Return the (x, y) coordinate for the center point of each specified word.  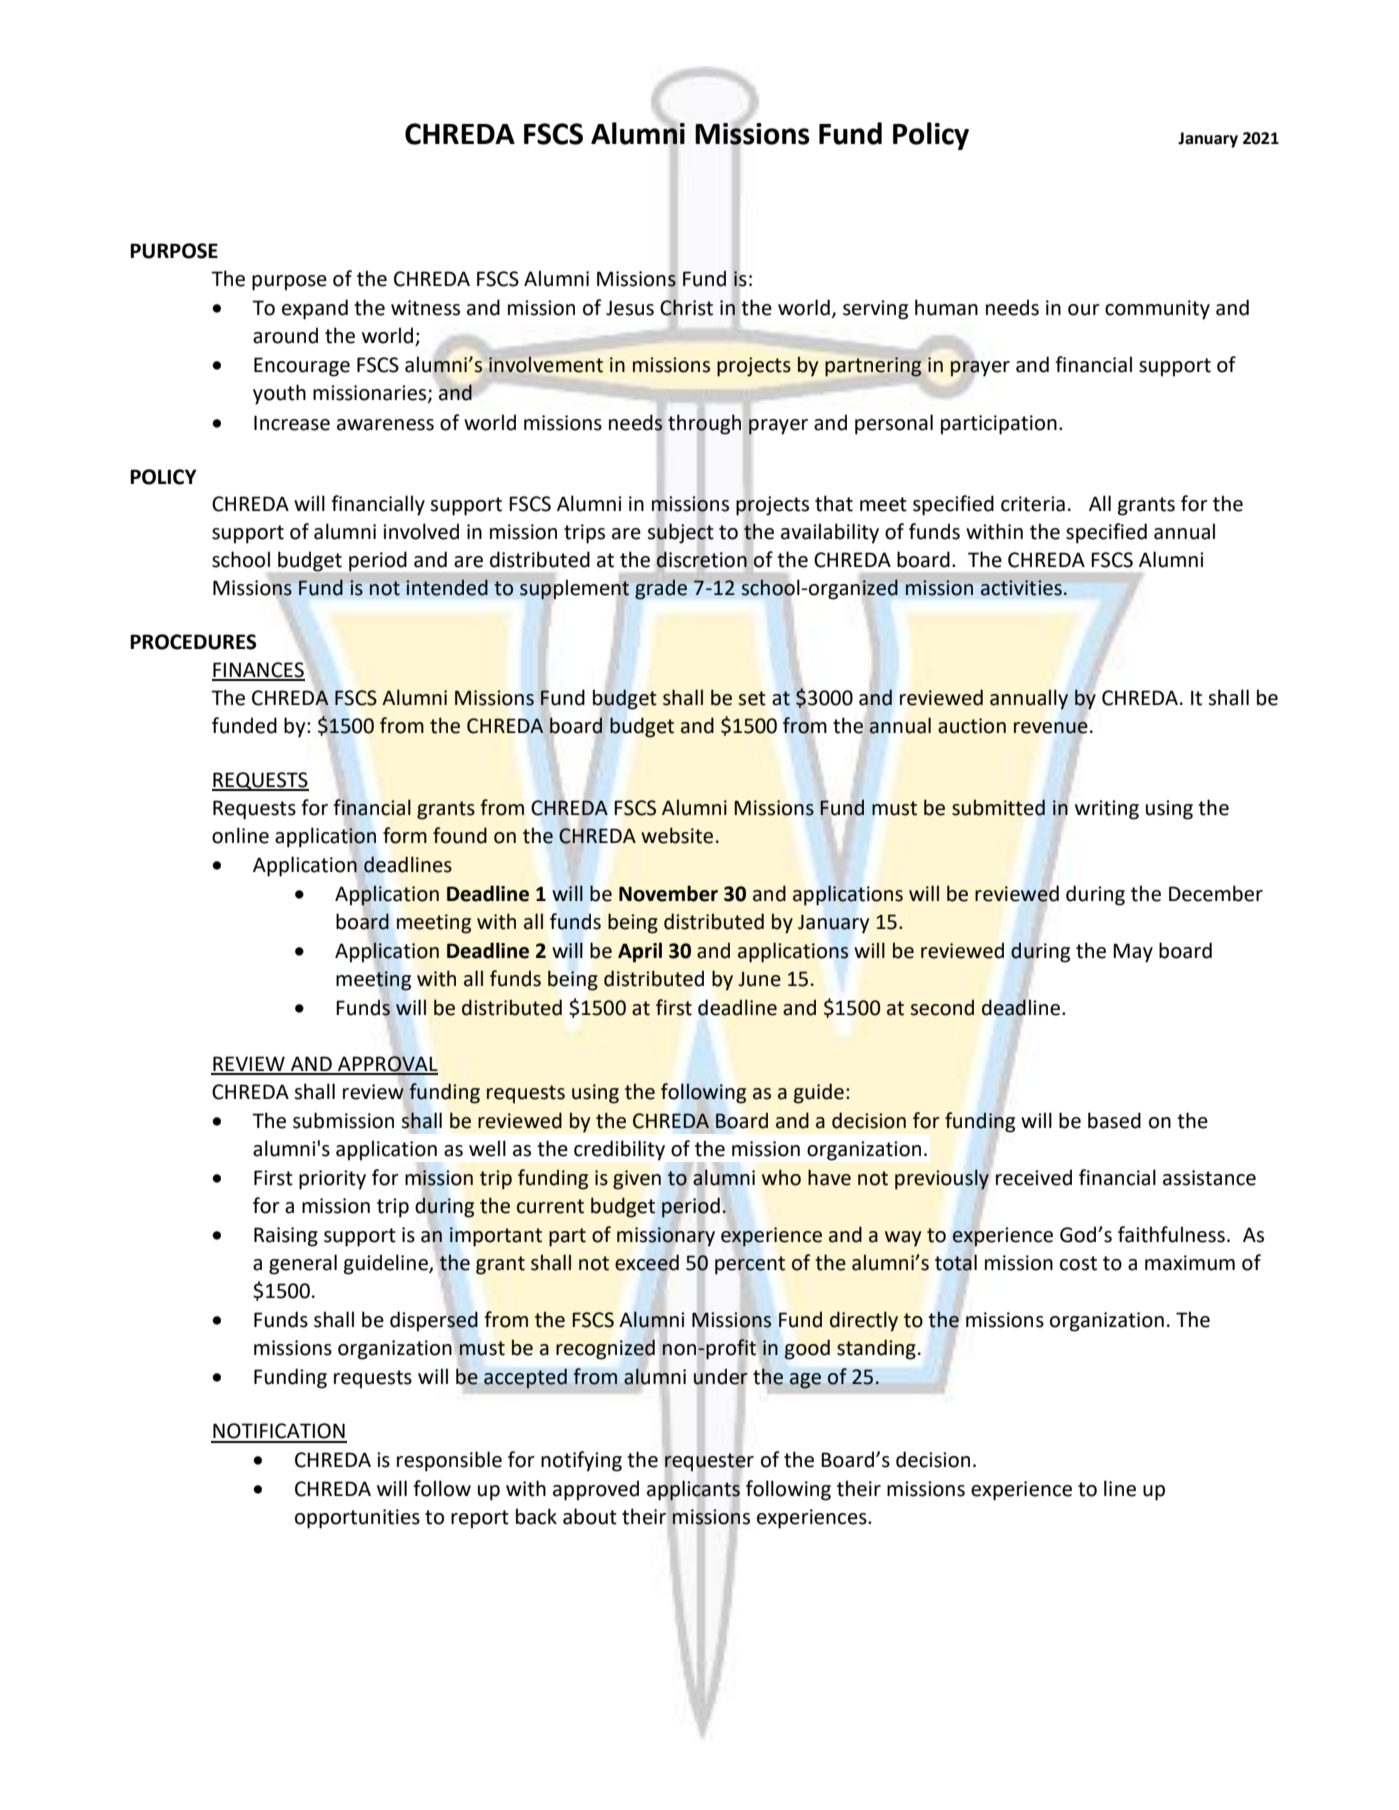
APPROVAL (387, 1065)
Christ (686, 307)
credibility (619, 1150)
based (1114, 1120)
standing (876, 1349)
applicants (693, 1490)
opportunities (357, 1519)
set (752, 698)
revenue (1051, 728)
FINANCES (258, 671)
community (1157, 310)
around (285, 335)
